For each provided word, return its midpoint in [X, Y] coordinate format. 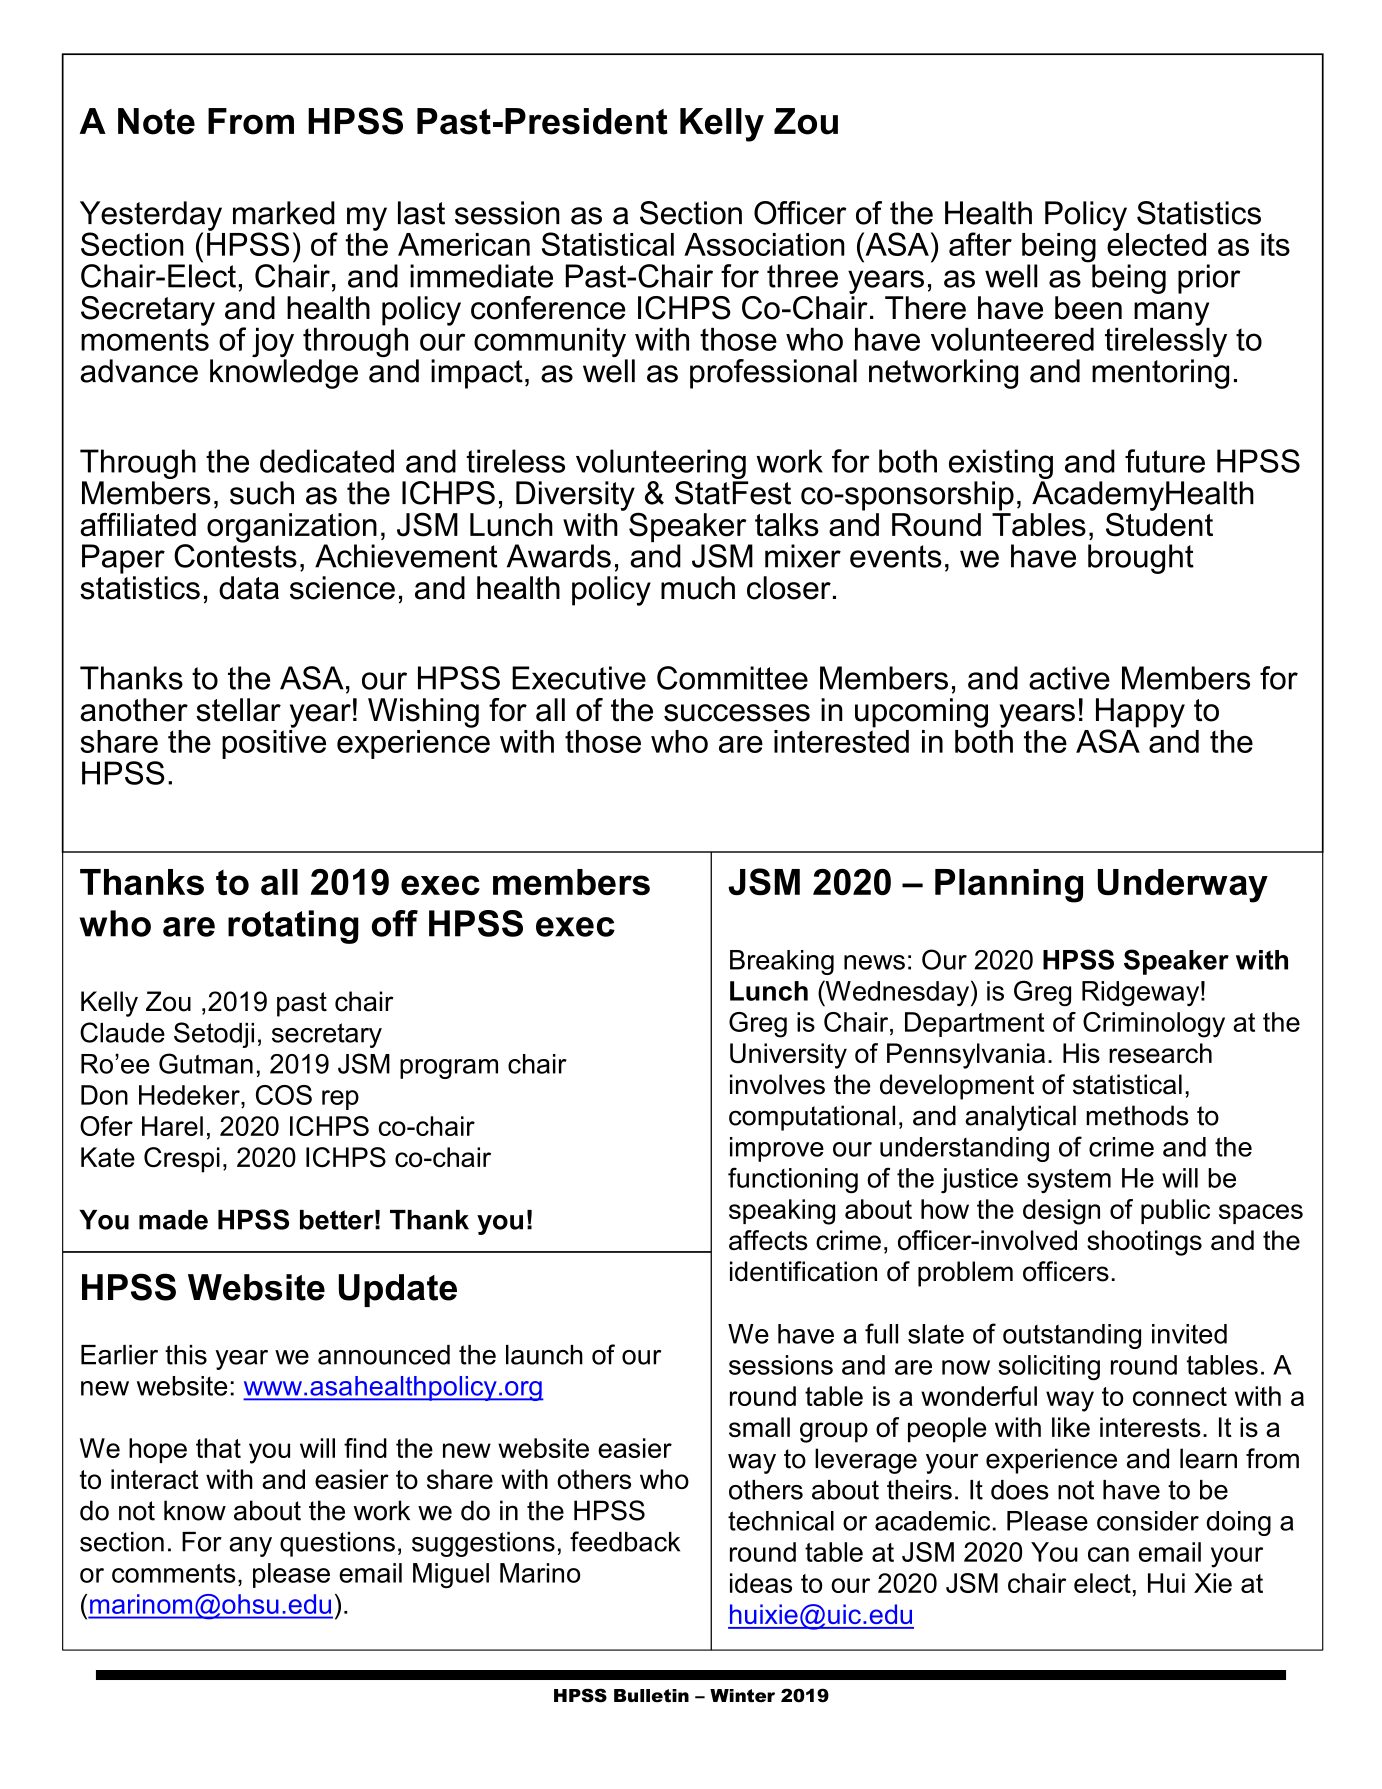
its [1275, 244]
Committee [732, 678]
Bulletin [651, 1696]
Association [764, 244]
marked [284, 213]
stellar [238, 710]
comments [174, 1573]
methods [1137, 1115]
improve [777, 1149]
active [1069, 678]
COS [284, 1095]
